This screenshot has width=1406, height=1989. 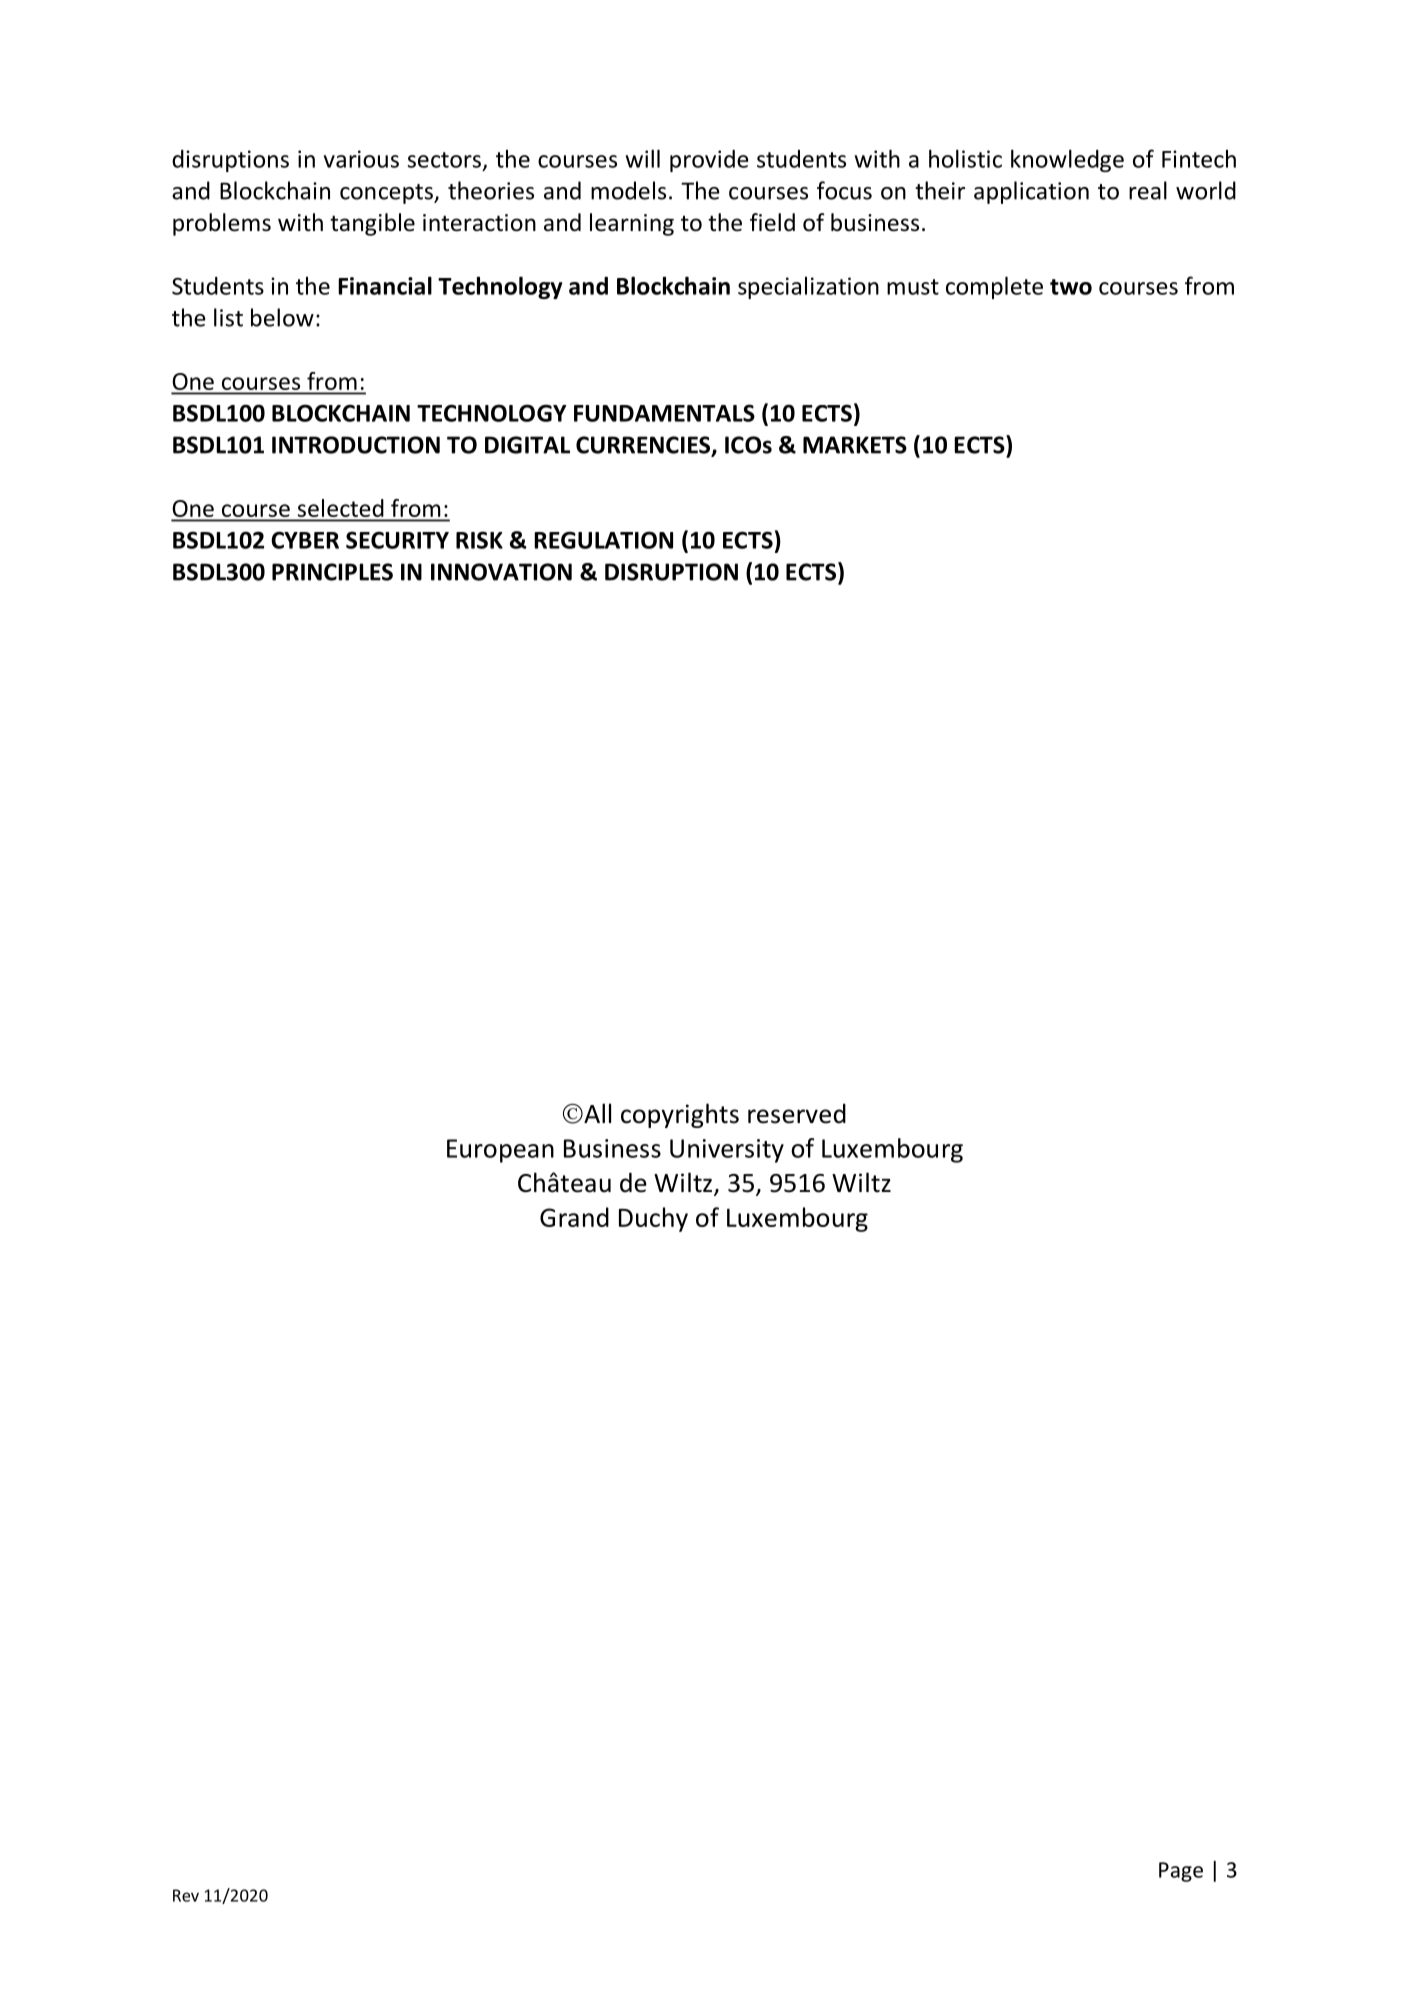 I want to click on tangible, so click(x=372, y=224).
